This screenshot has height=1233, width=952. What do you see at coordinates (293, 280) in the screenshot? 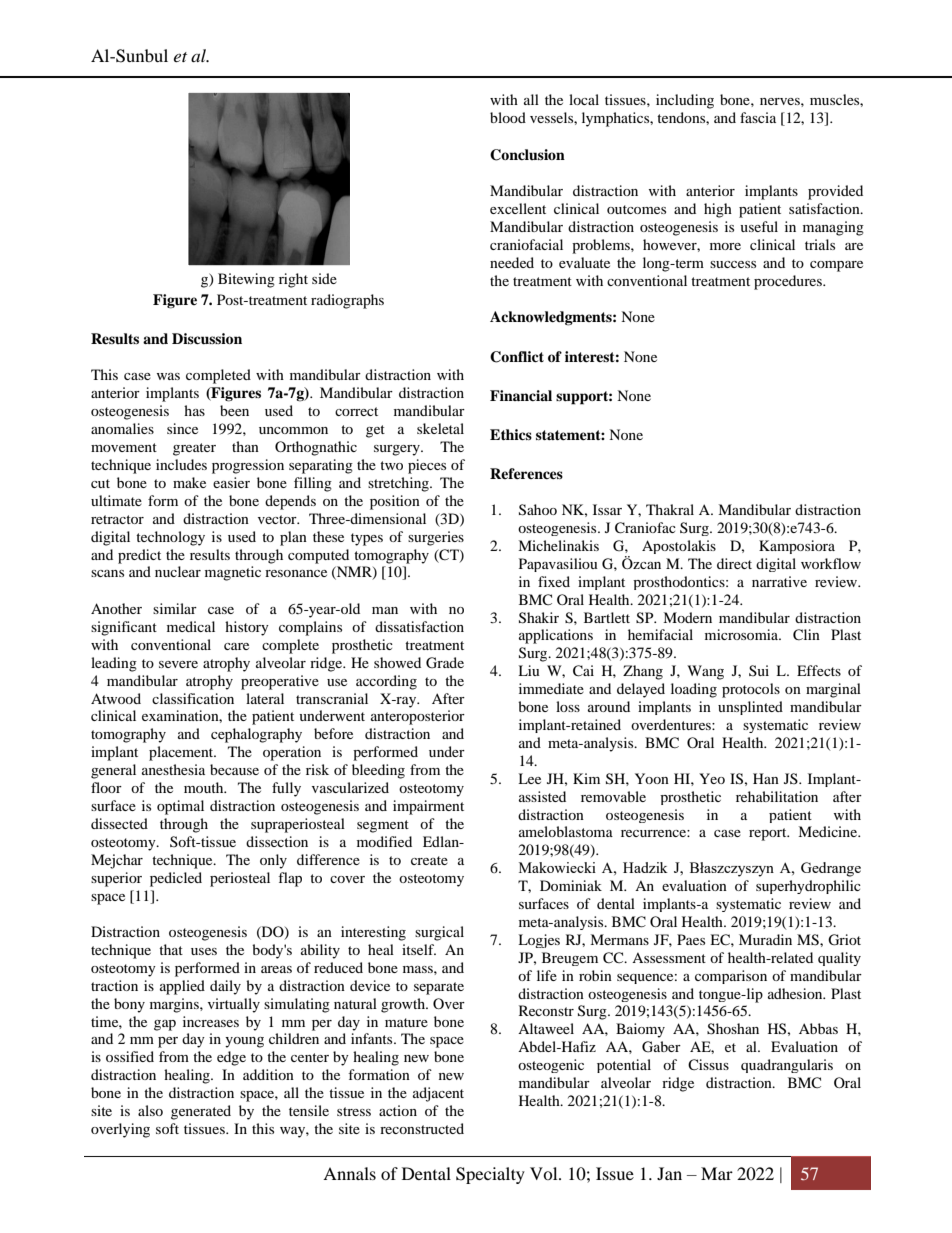
I see `right` at bounding box center [293, 280].
